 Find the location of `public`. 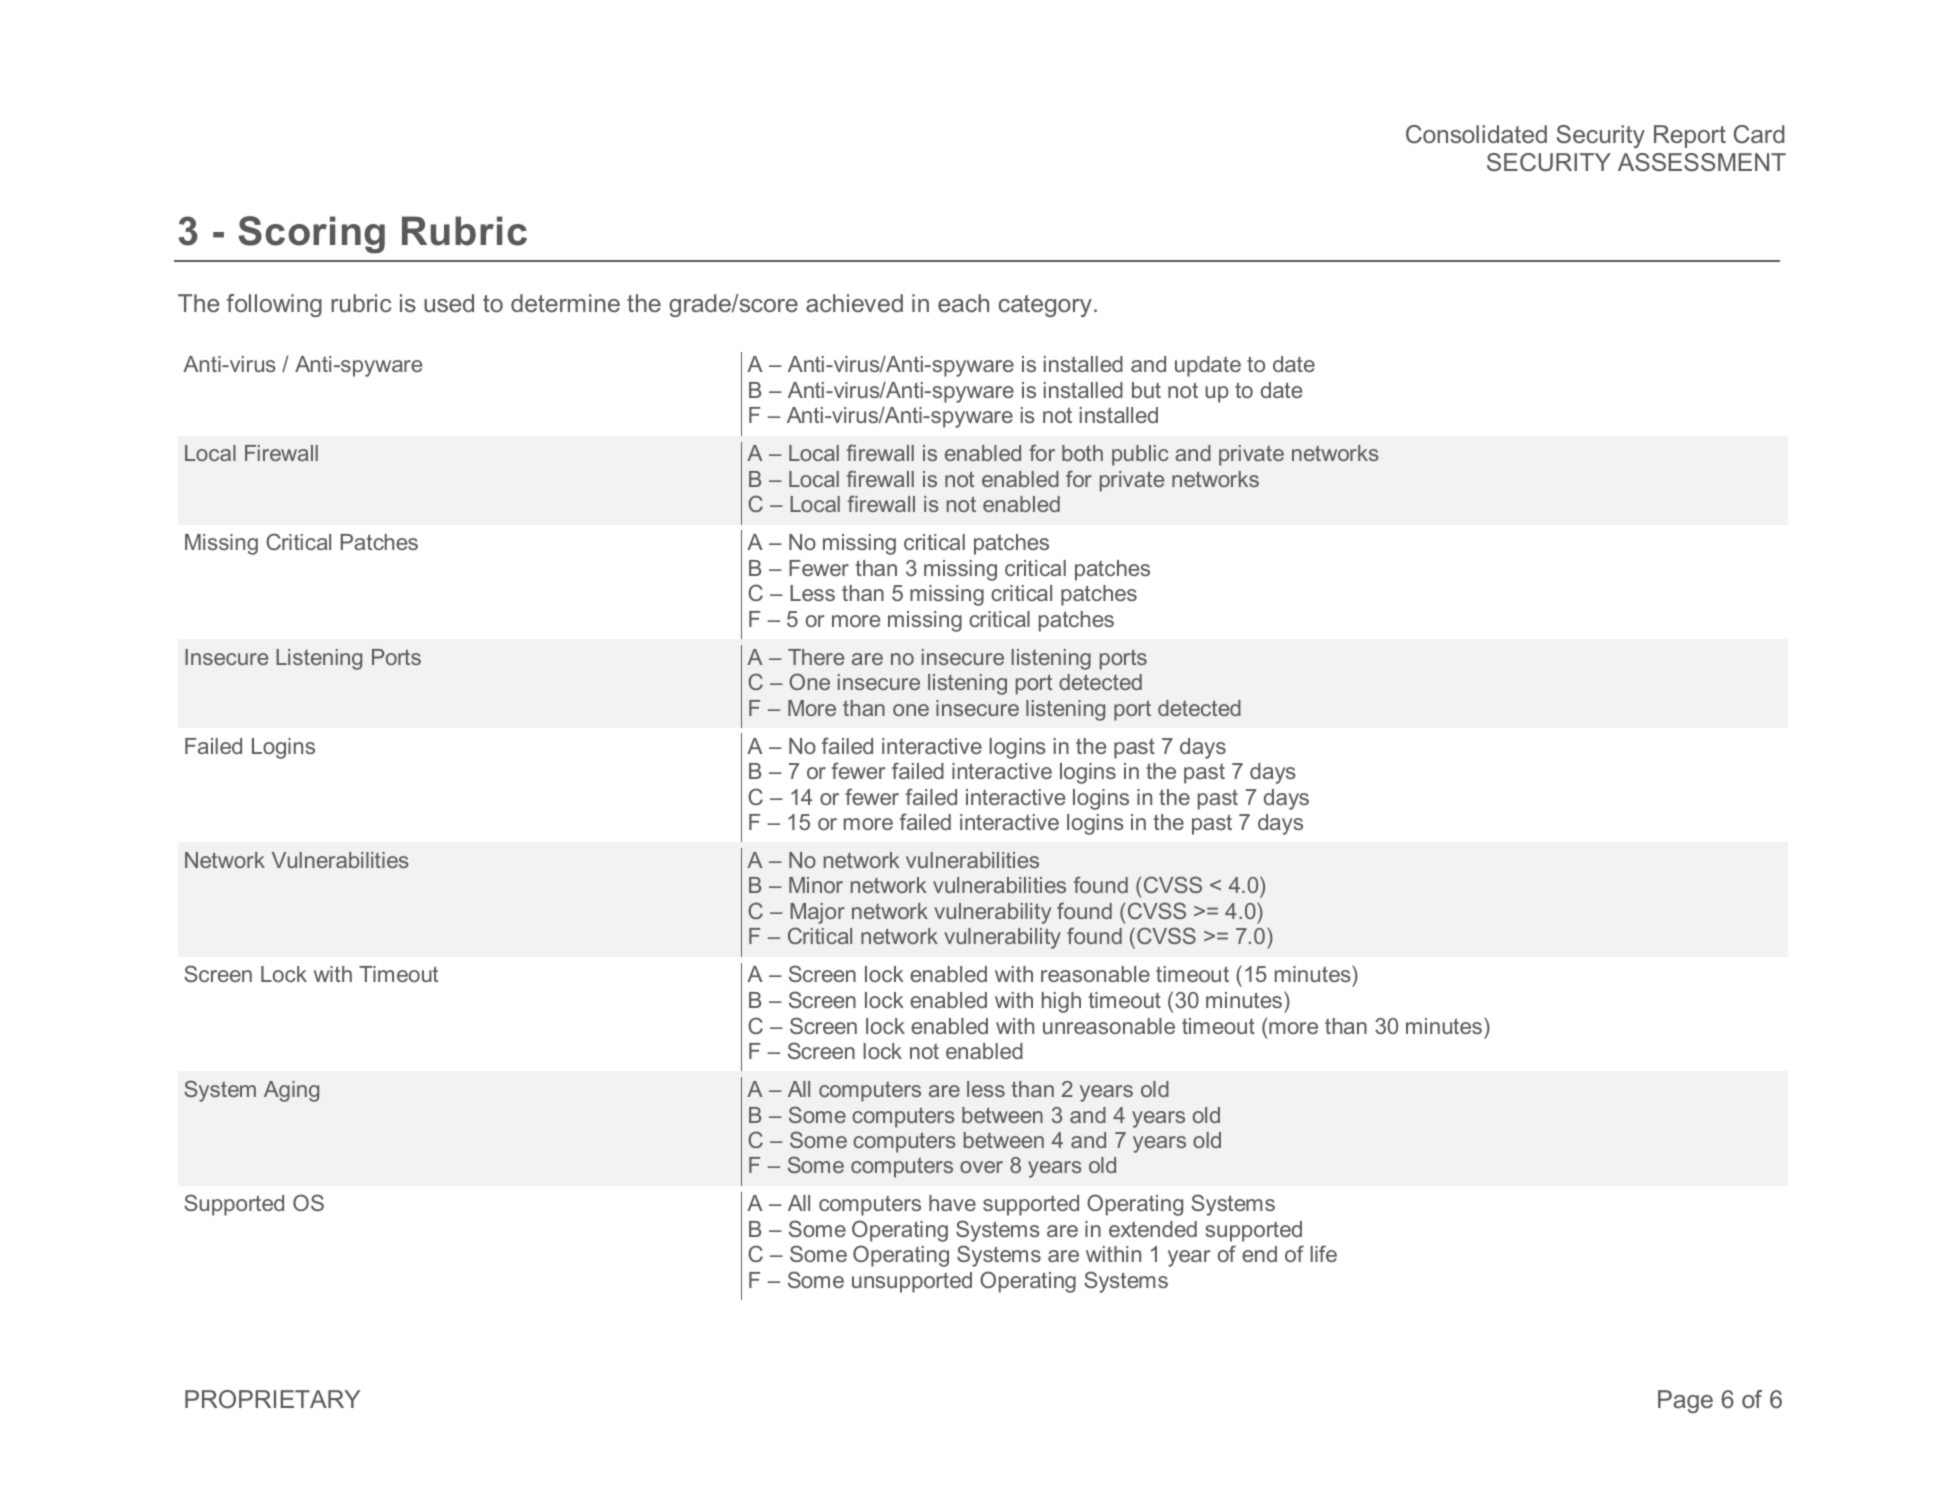

public is located at coordinates (1140, 455).
